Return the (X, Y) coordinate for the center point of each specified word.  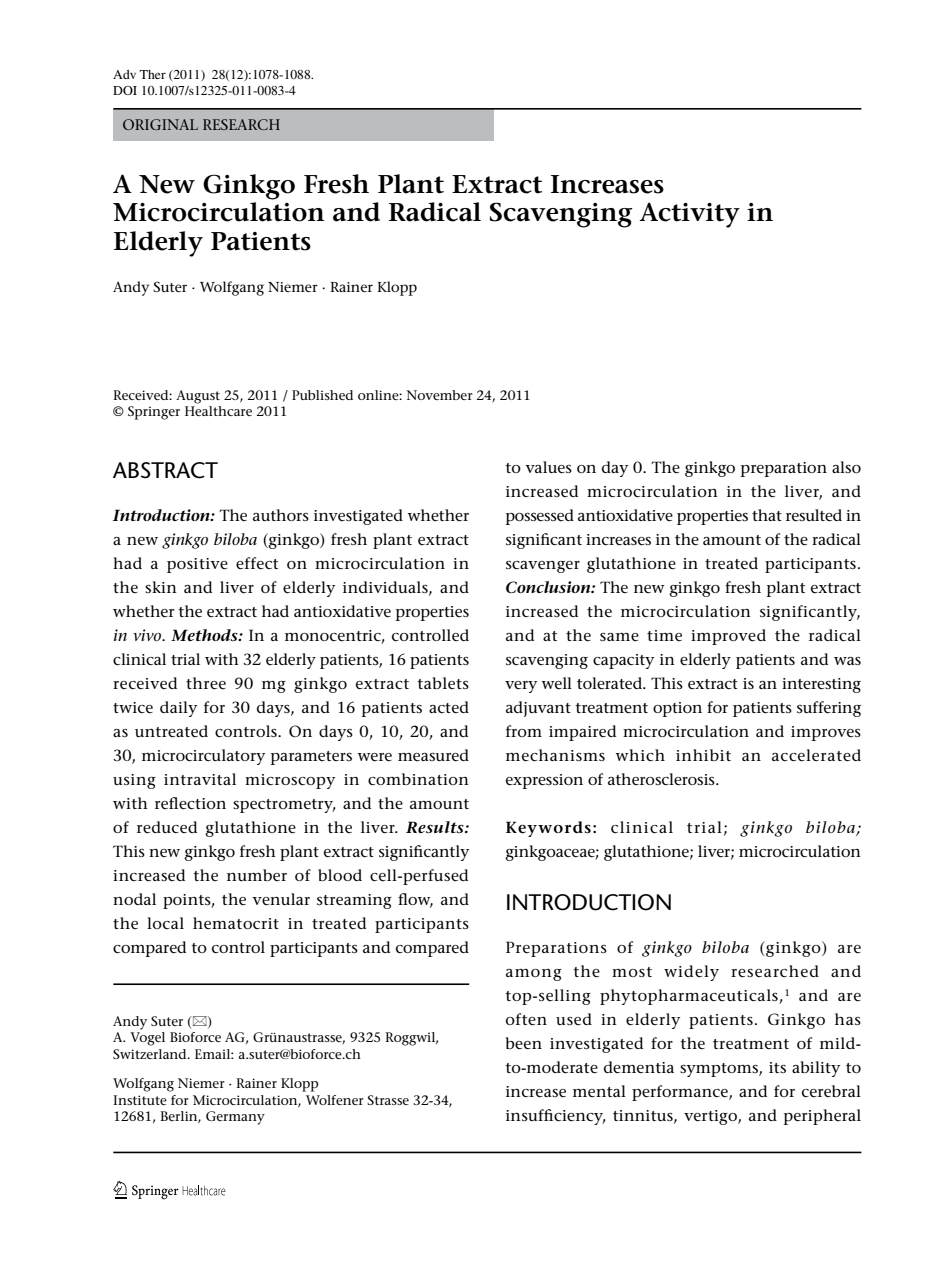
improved (728, 637)
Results (436, 827)
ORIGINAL (160, 124)
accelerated (816, 755)
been (523, 1043)
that (767, 515)
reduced (167, 827)
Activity (690, 215)
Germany (235, 1118)
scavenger (543, 567)
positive (197, 565)
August (198, 397)
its (777, 1067)
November (439, 395)
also (846, 467)
